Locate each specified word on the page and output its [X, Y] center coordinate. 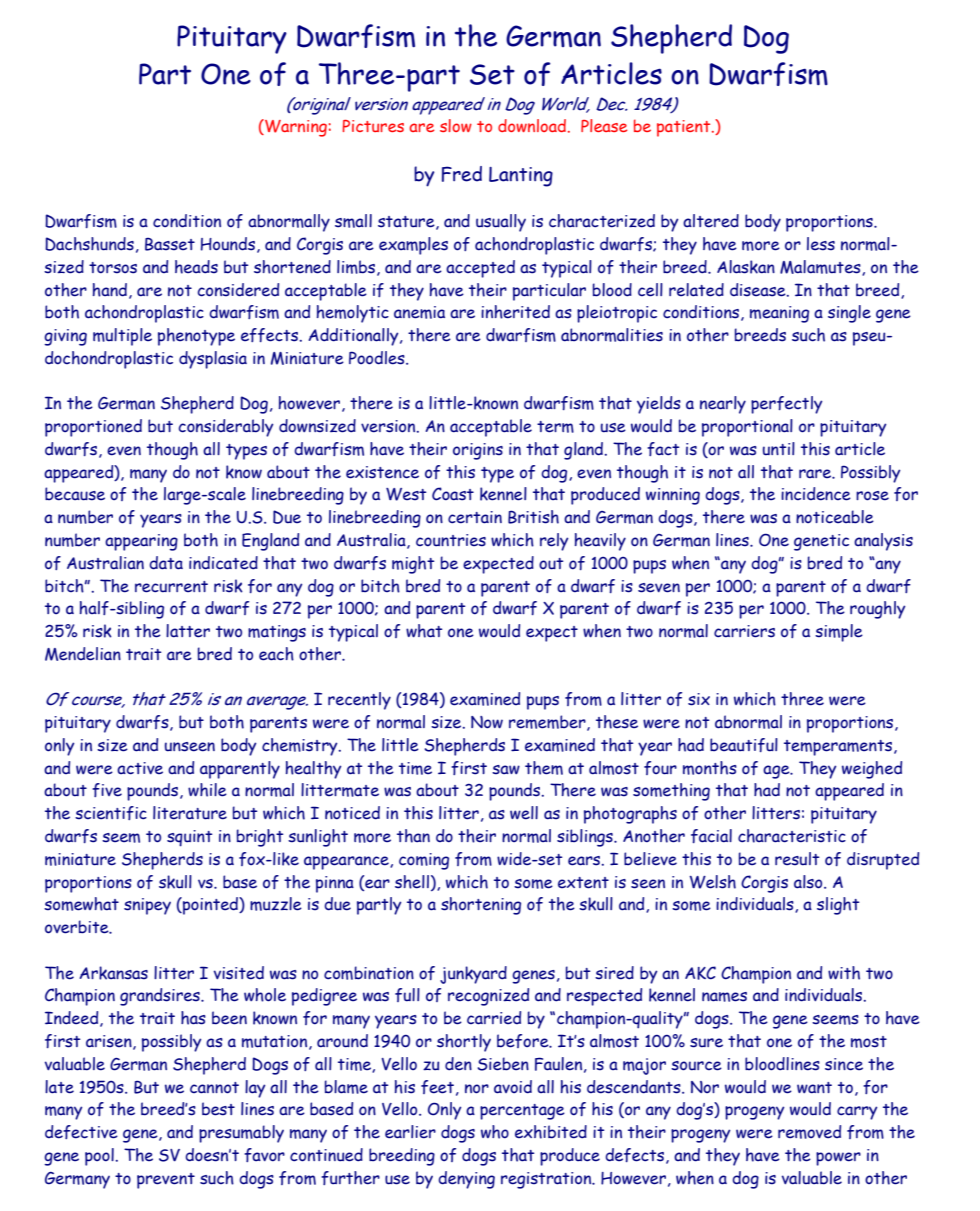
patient [685, 128]
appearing [141, 542]
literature [190, 813]
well [524, 813]
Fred [462, 174]
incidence [816, 494]
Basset [170, 244]
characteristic [792, 836]
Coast [453, 494]
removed [809, 1132]
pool [99, 1157]
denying [466, 1180]
